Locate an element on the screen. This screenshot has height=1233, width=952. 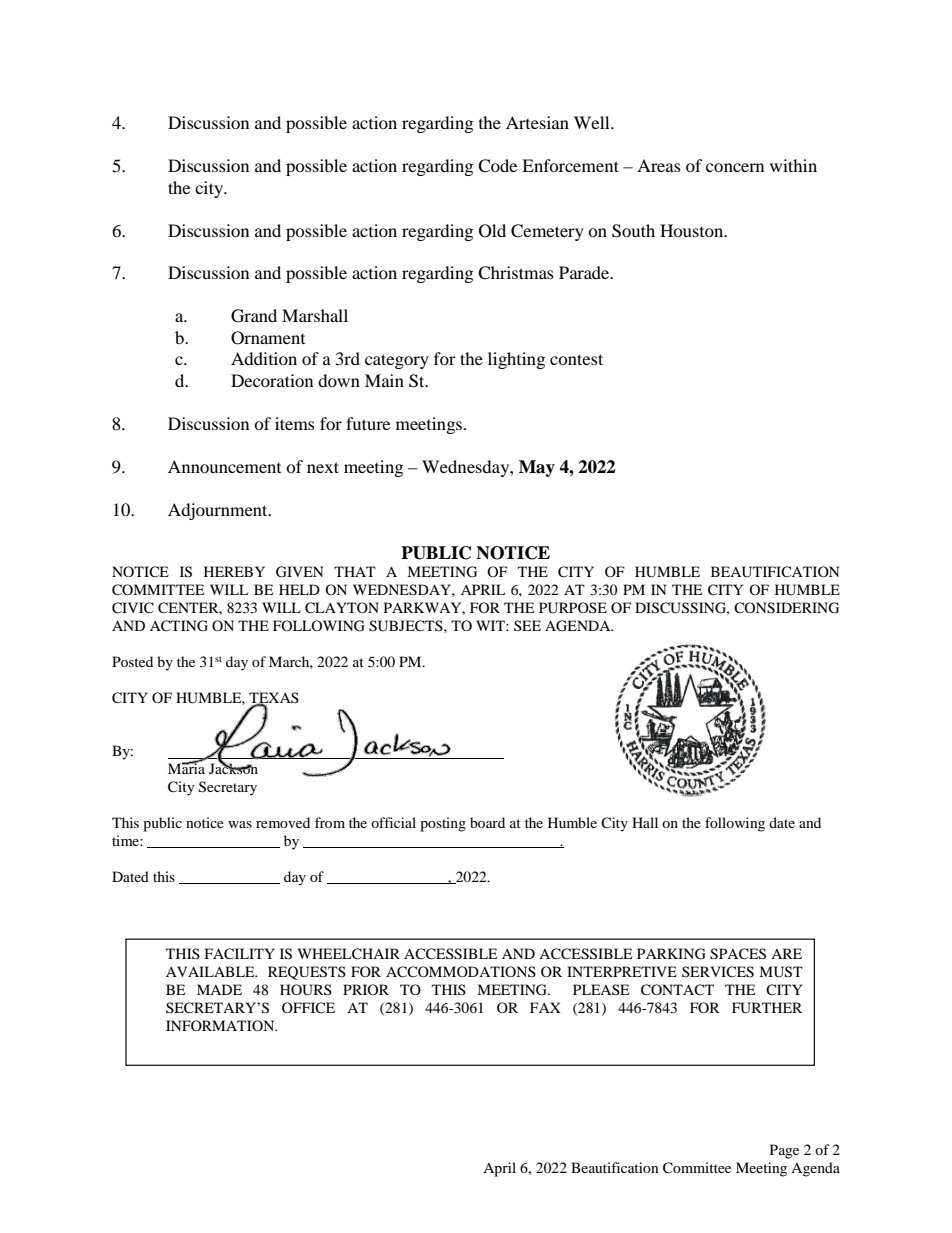
SEE is located at coordinates (527, 625).
